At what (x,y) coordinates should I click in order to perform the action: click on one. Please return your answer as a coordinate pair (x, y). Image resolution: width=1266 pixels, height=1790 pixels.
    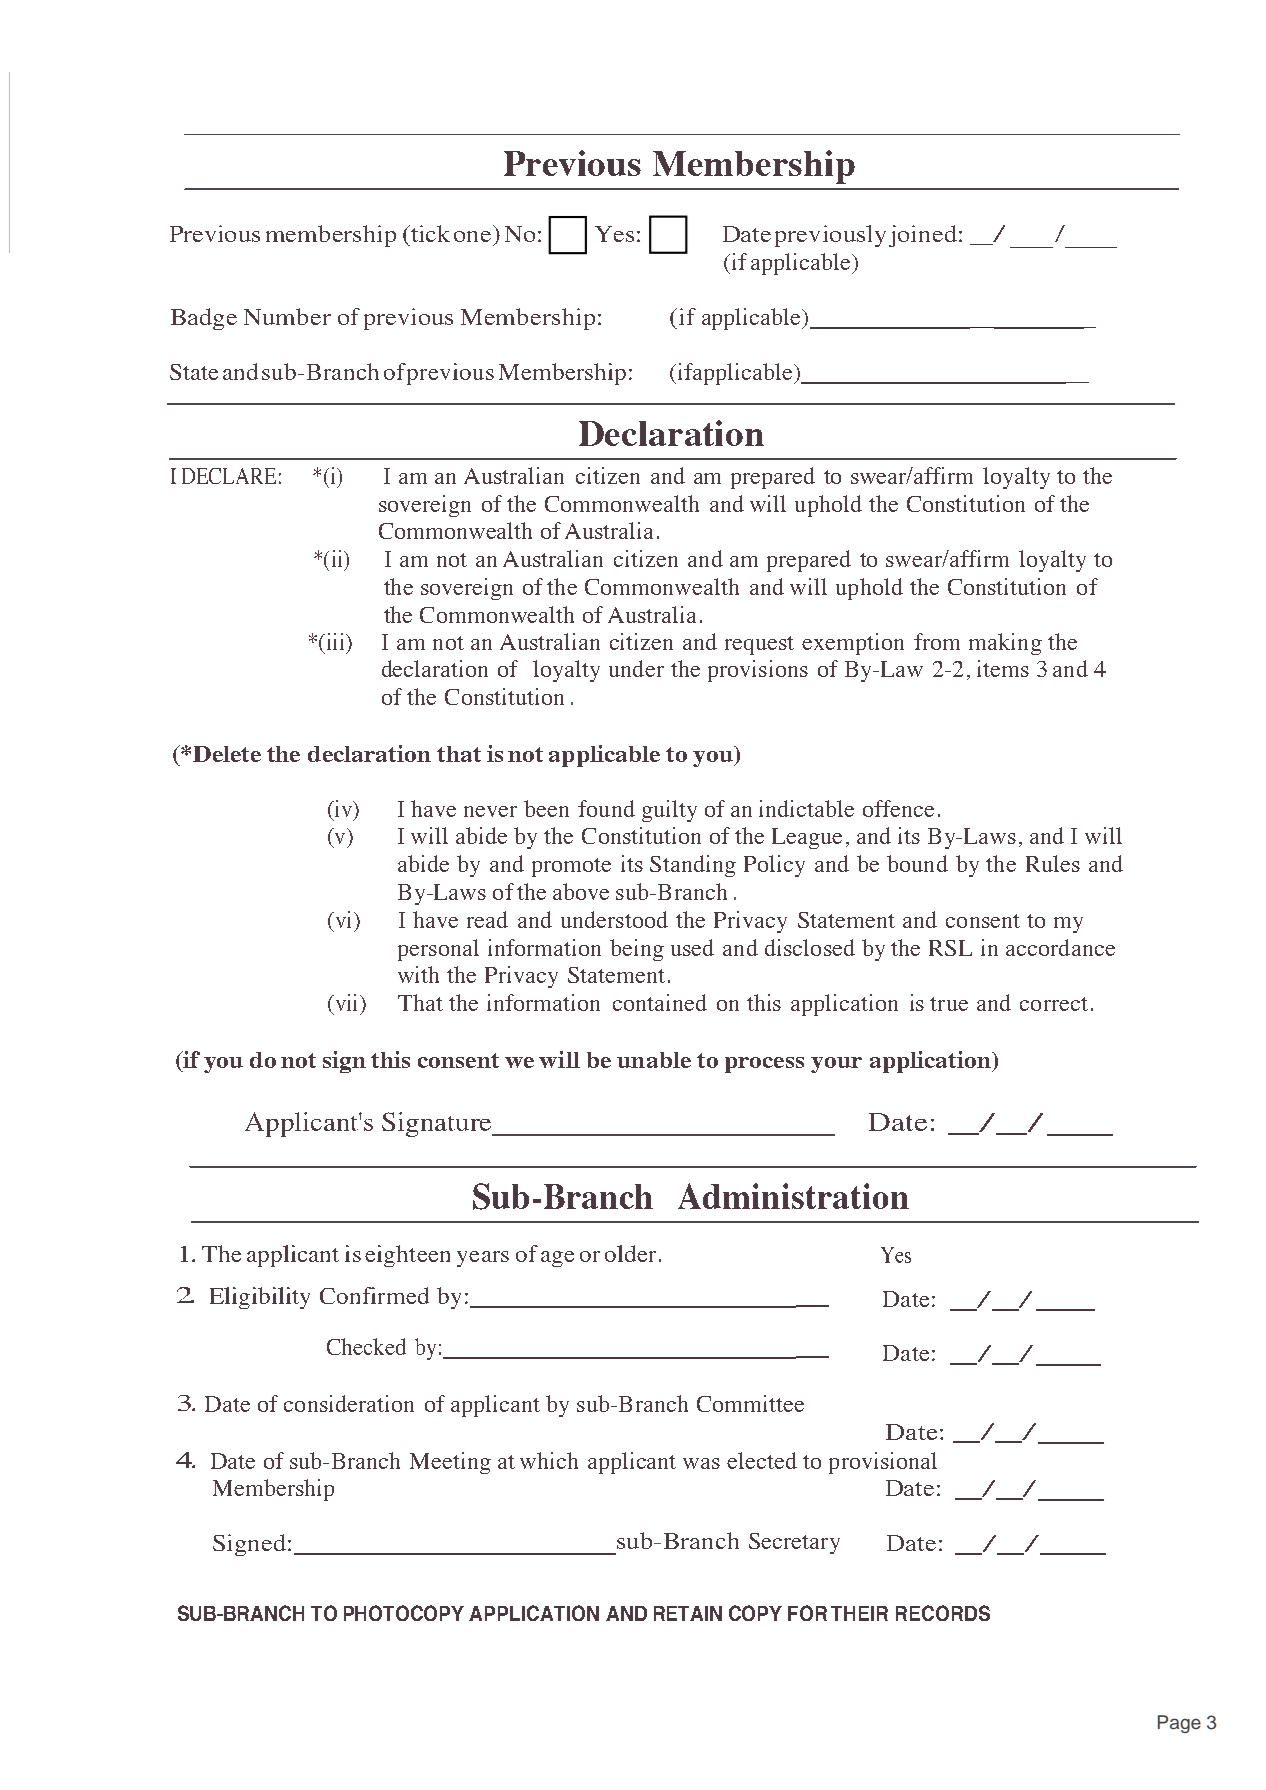
    Looking at the image, I should click on (472, 236).
